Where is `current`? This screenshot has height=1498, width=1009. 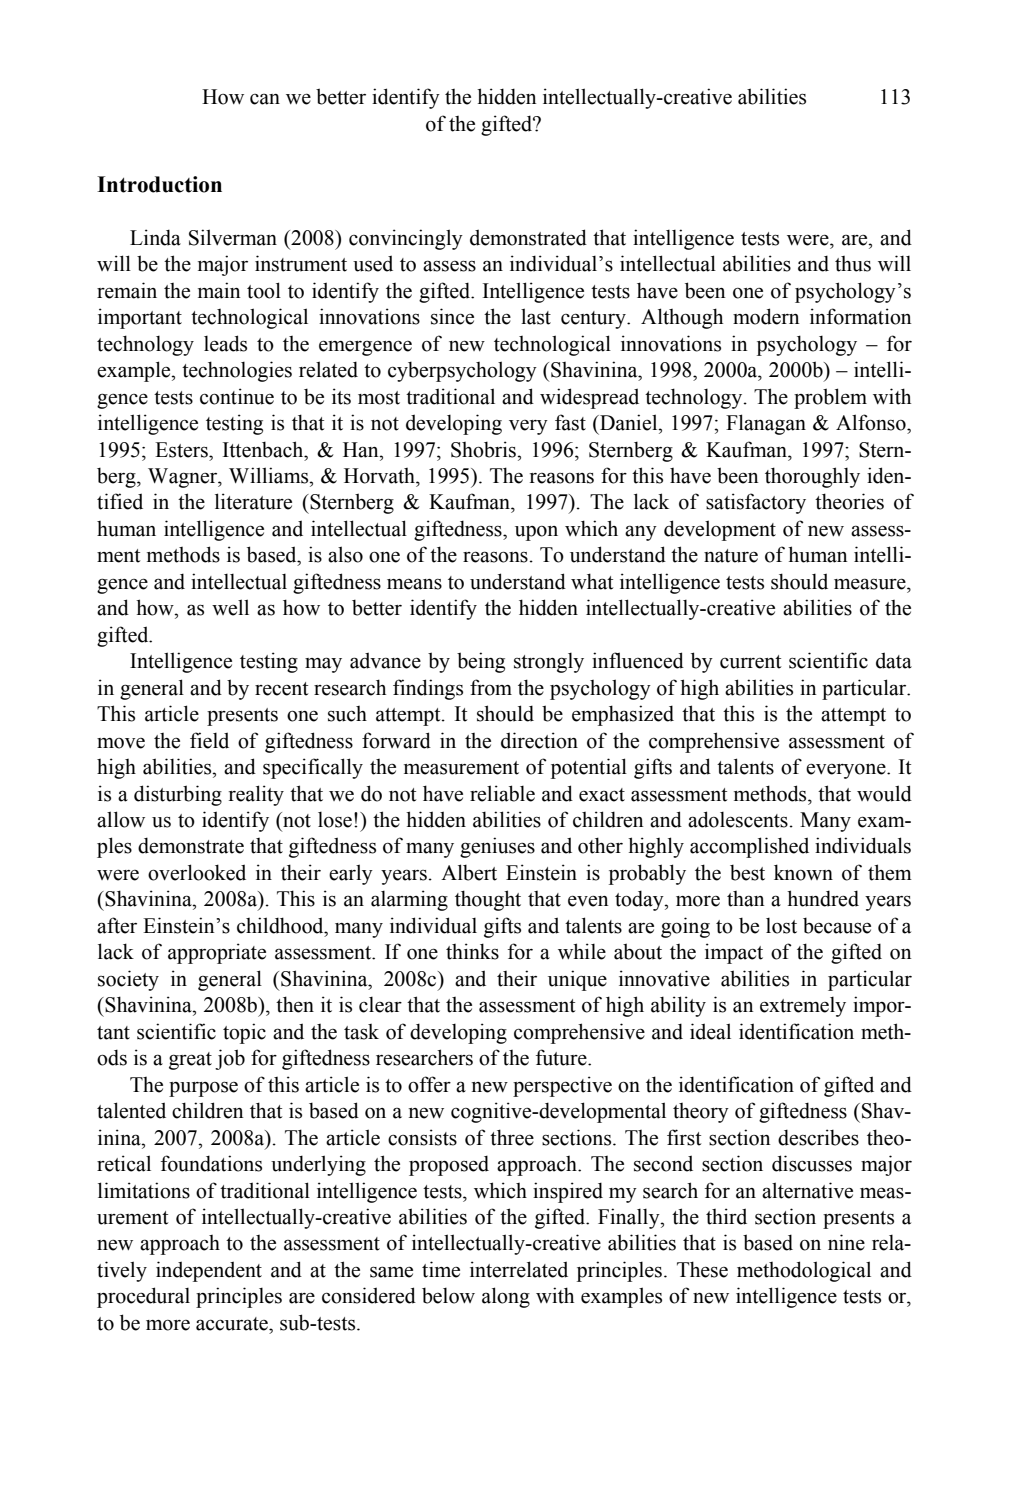
current is located at coordinates (751, 662).
